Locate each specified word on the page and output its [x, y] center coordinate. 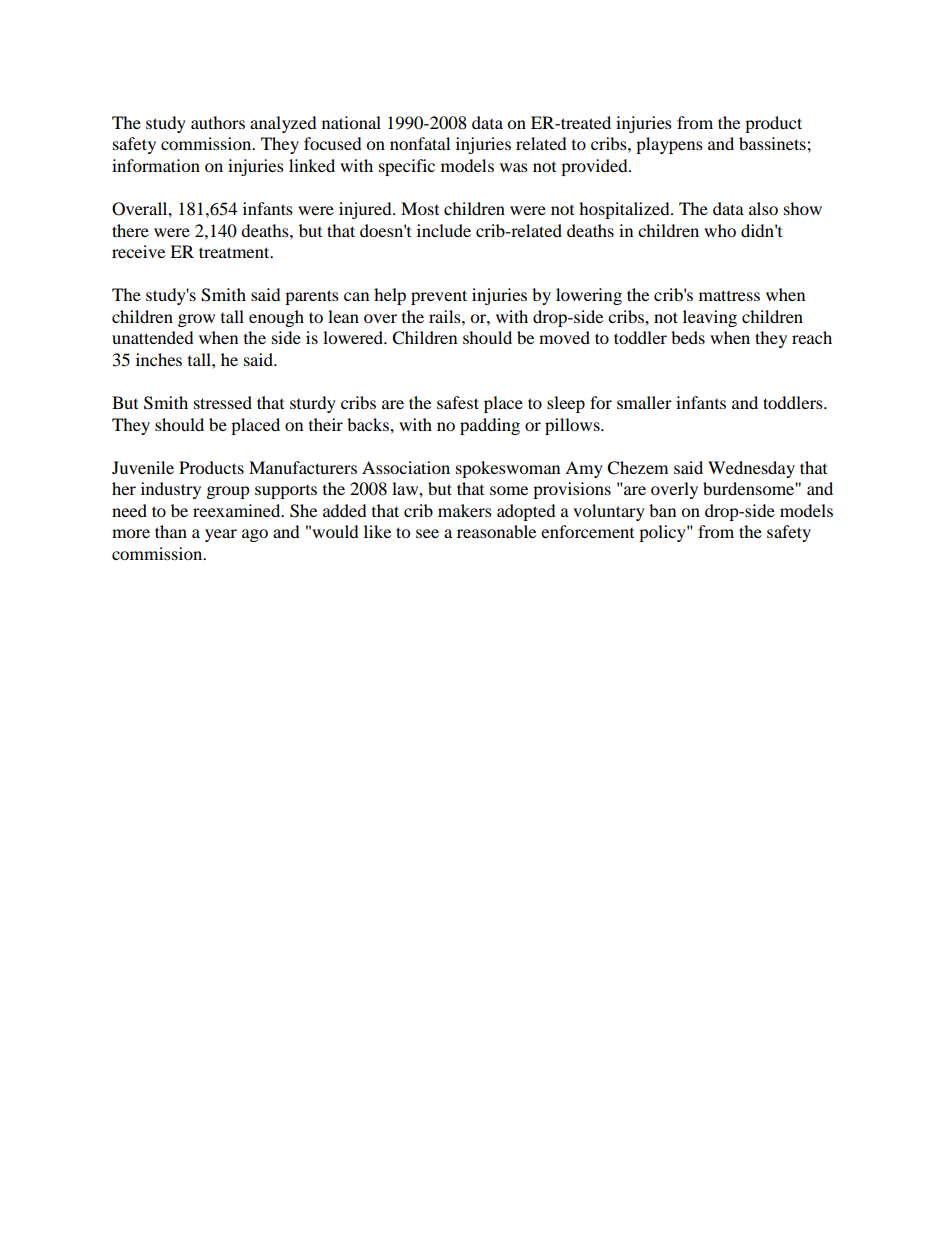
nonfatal [420, 143]
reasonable [496, 531]
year [221, 535]
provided [595, 167]
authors [218, 122]
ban [662, 510]
